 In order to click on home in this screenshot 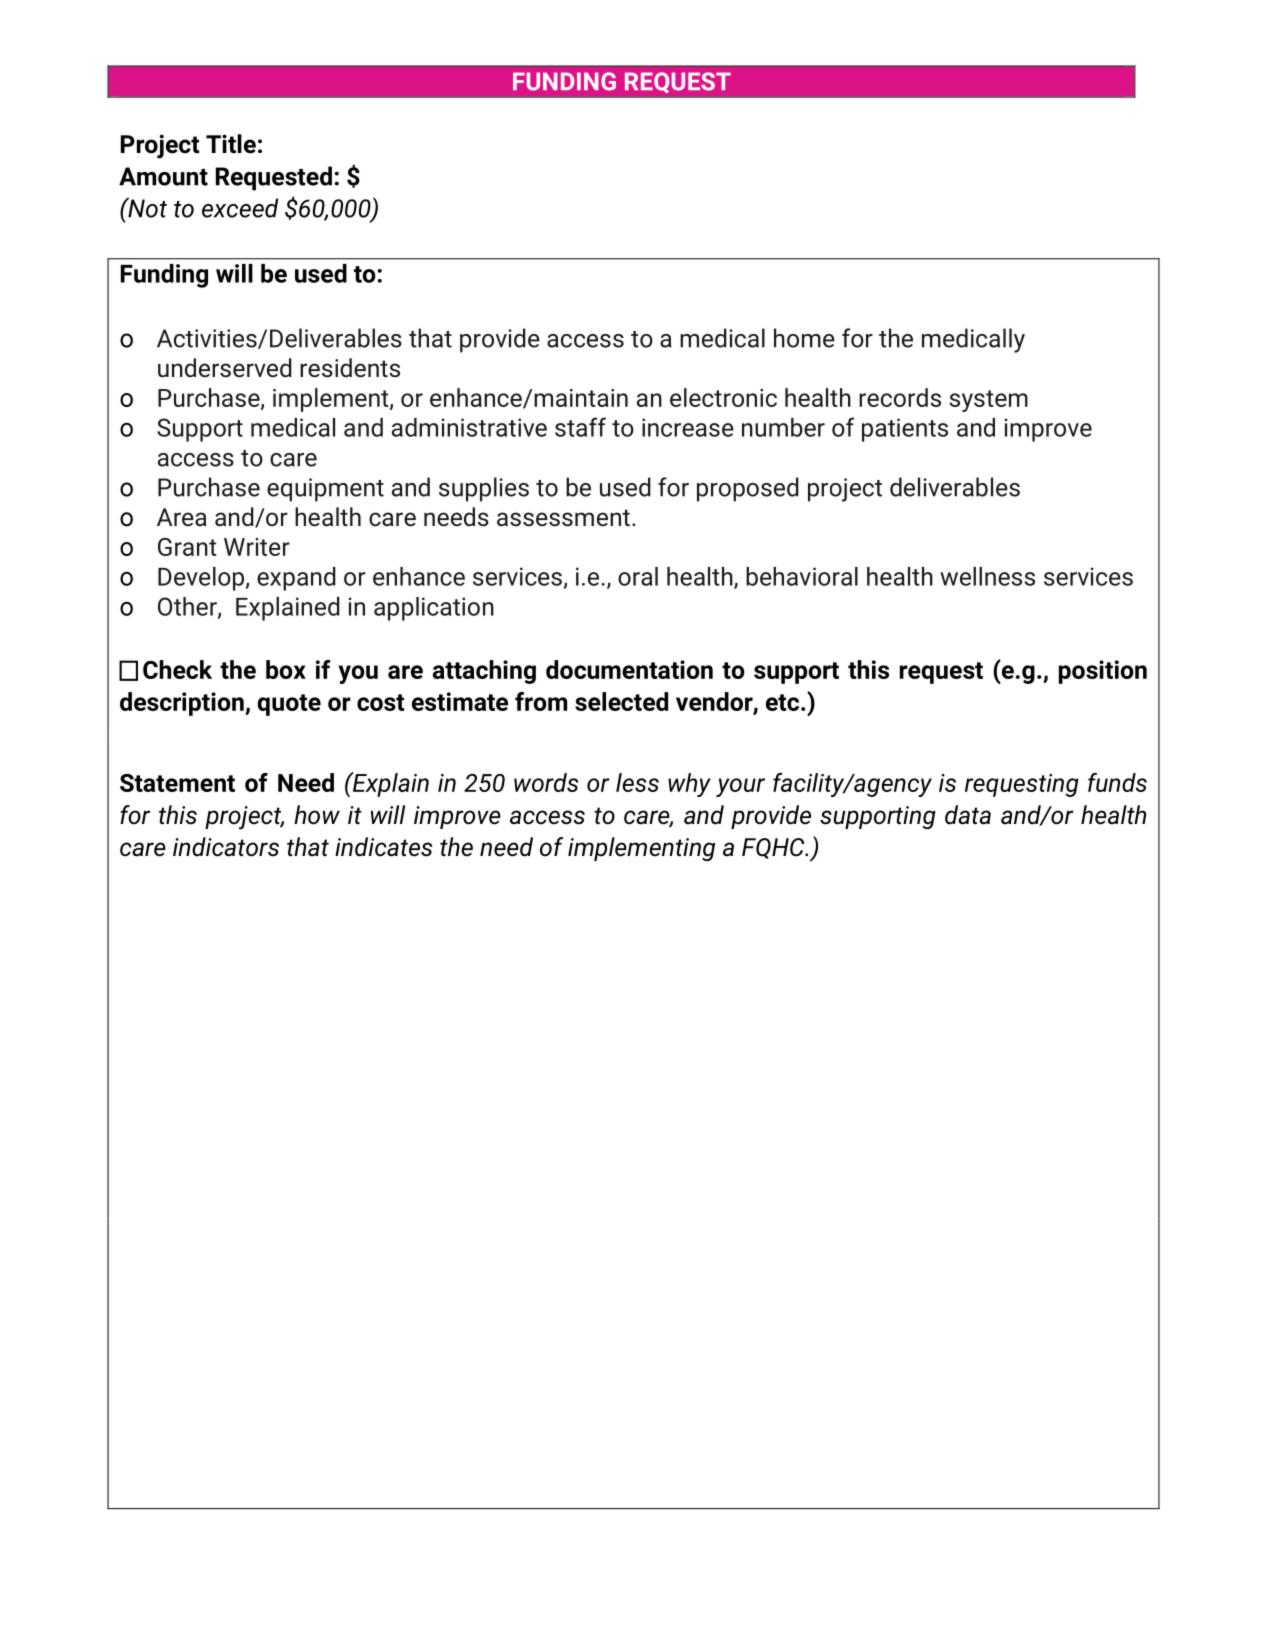, I will do `click(804, 338)`.
